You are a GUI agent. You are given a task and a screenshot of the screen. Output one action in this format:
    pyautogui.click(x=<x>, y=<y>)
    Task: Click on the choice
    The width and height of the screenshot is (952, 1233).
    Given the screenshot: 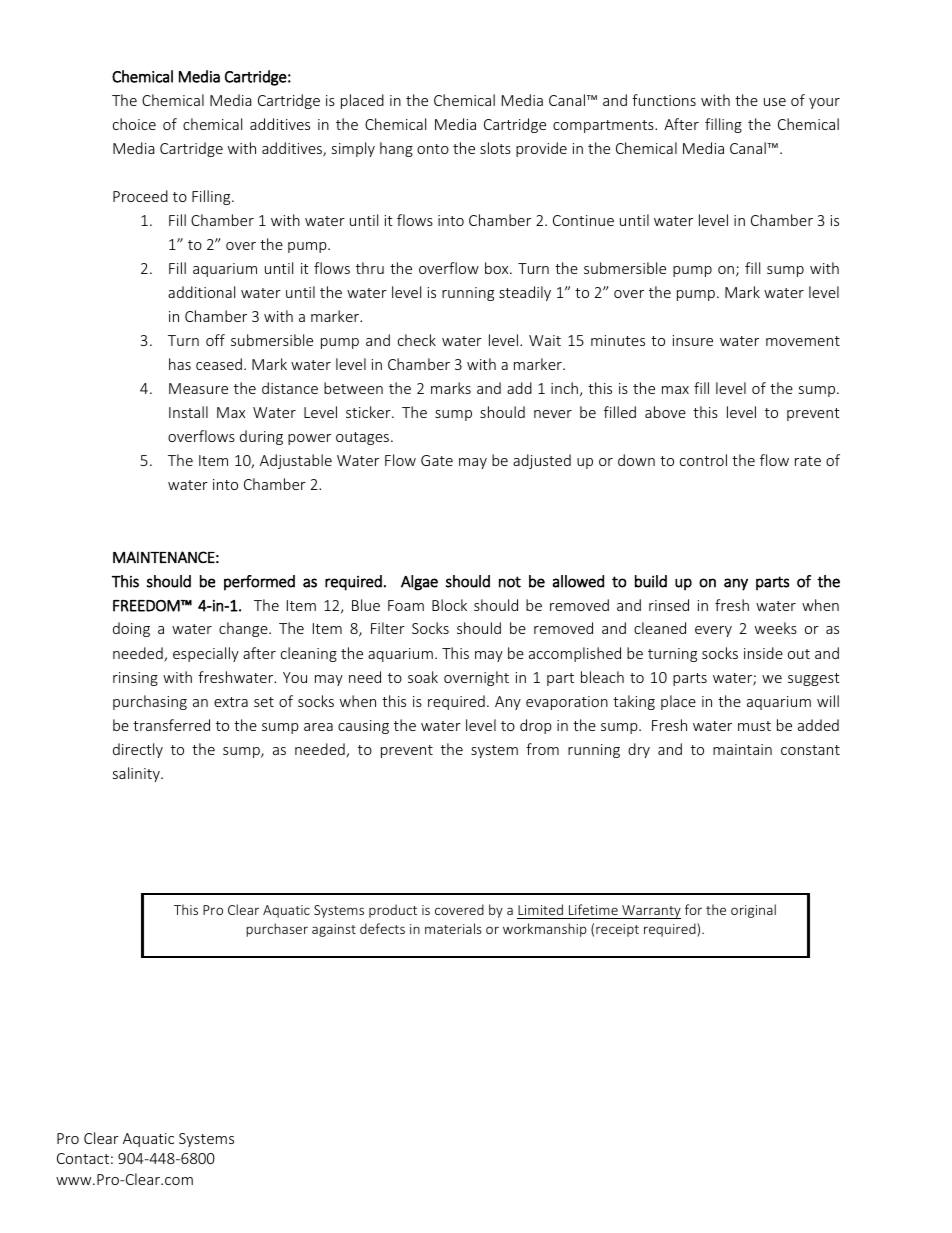 What is the action you would take?
    pyautogui.click(x=134, y=124)
